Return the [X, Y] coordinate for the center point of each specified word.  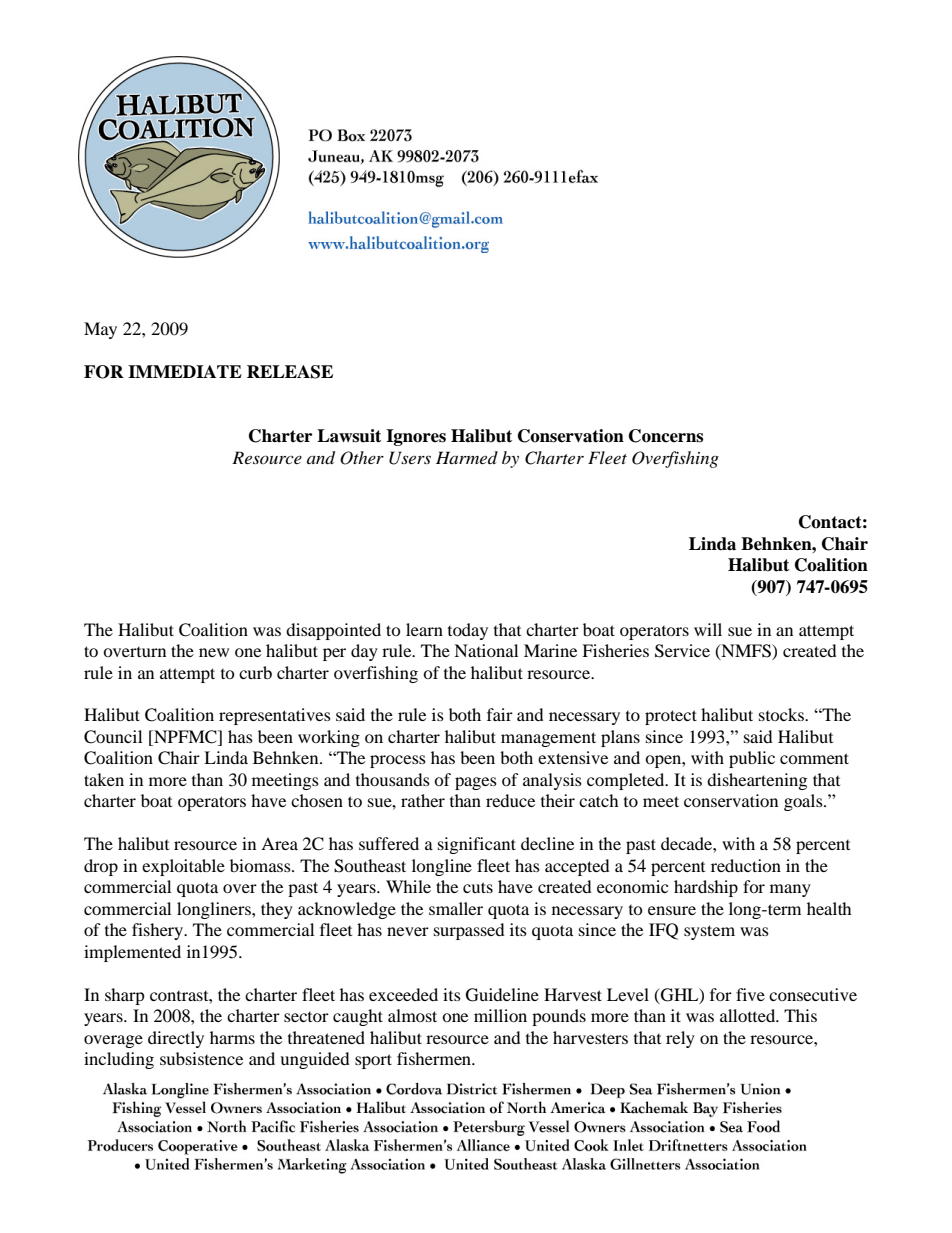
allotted [749, 1015]
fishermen [435, 1058]
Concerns [666, 436]
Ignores [416, 437]
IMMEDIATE [185, 371]
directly [176, 1039]
